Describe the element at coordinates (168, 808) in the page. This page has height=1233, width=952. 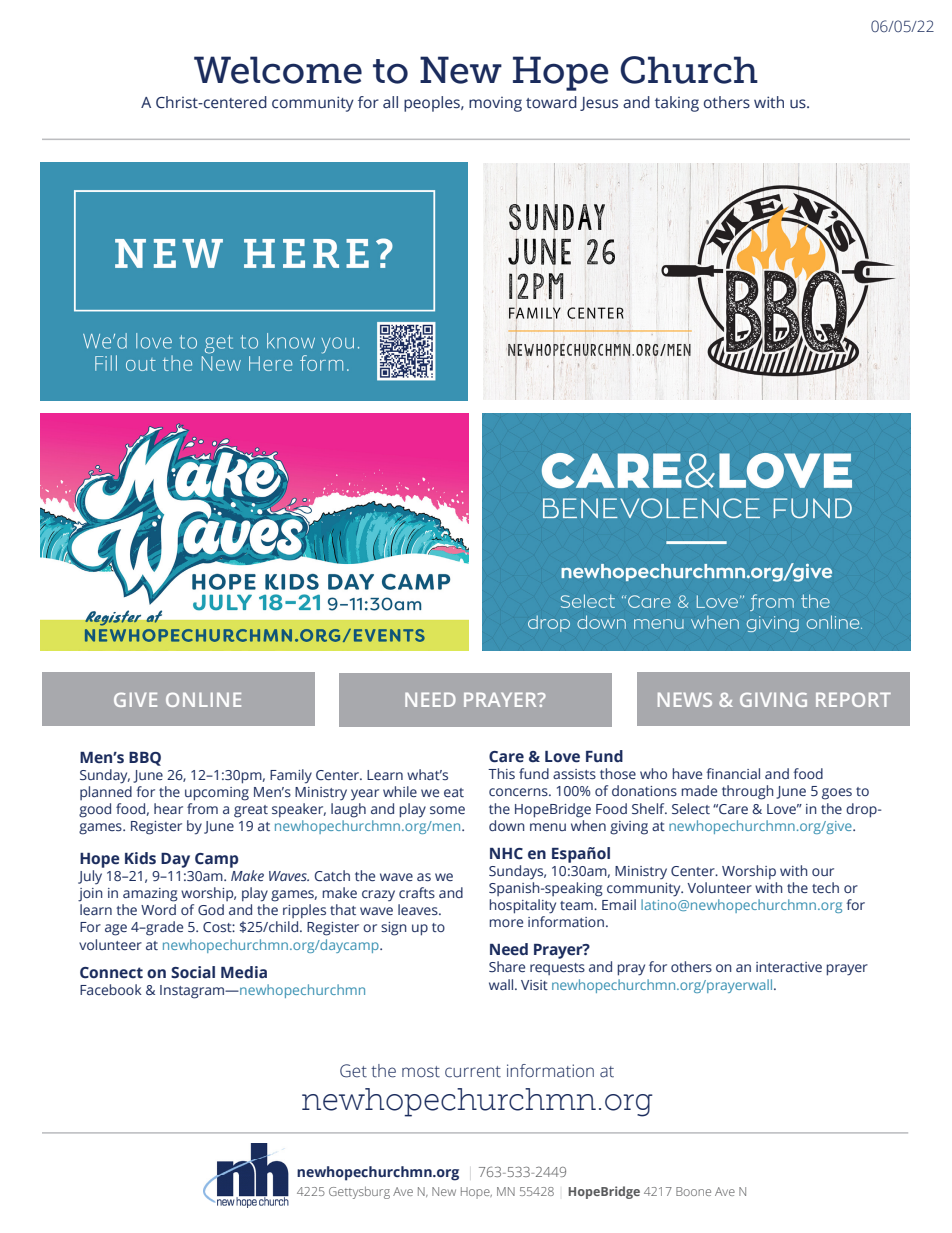
I see `hear` at that location.
